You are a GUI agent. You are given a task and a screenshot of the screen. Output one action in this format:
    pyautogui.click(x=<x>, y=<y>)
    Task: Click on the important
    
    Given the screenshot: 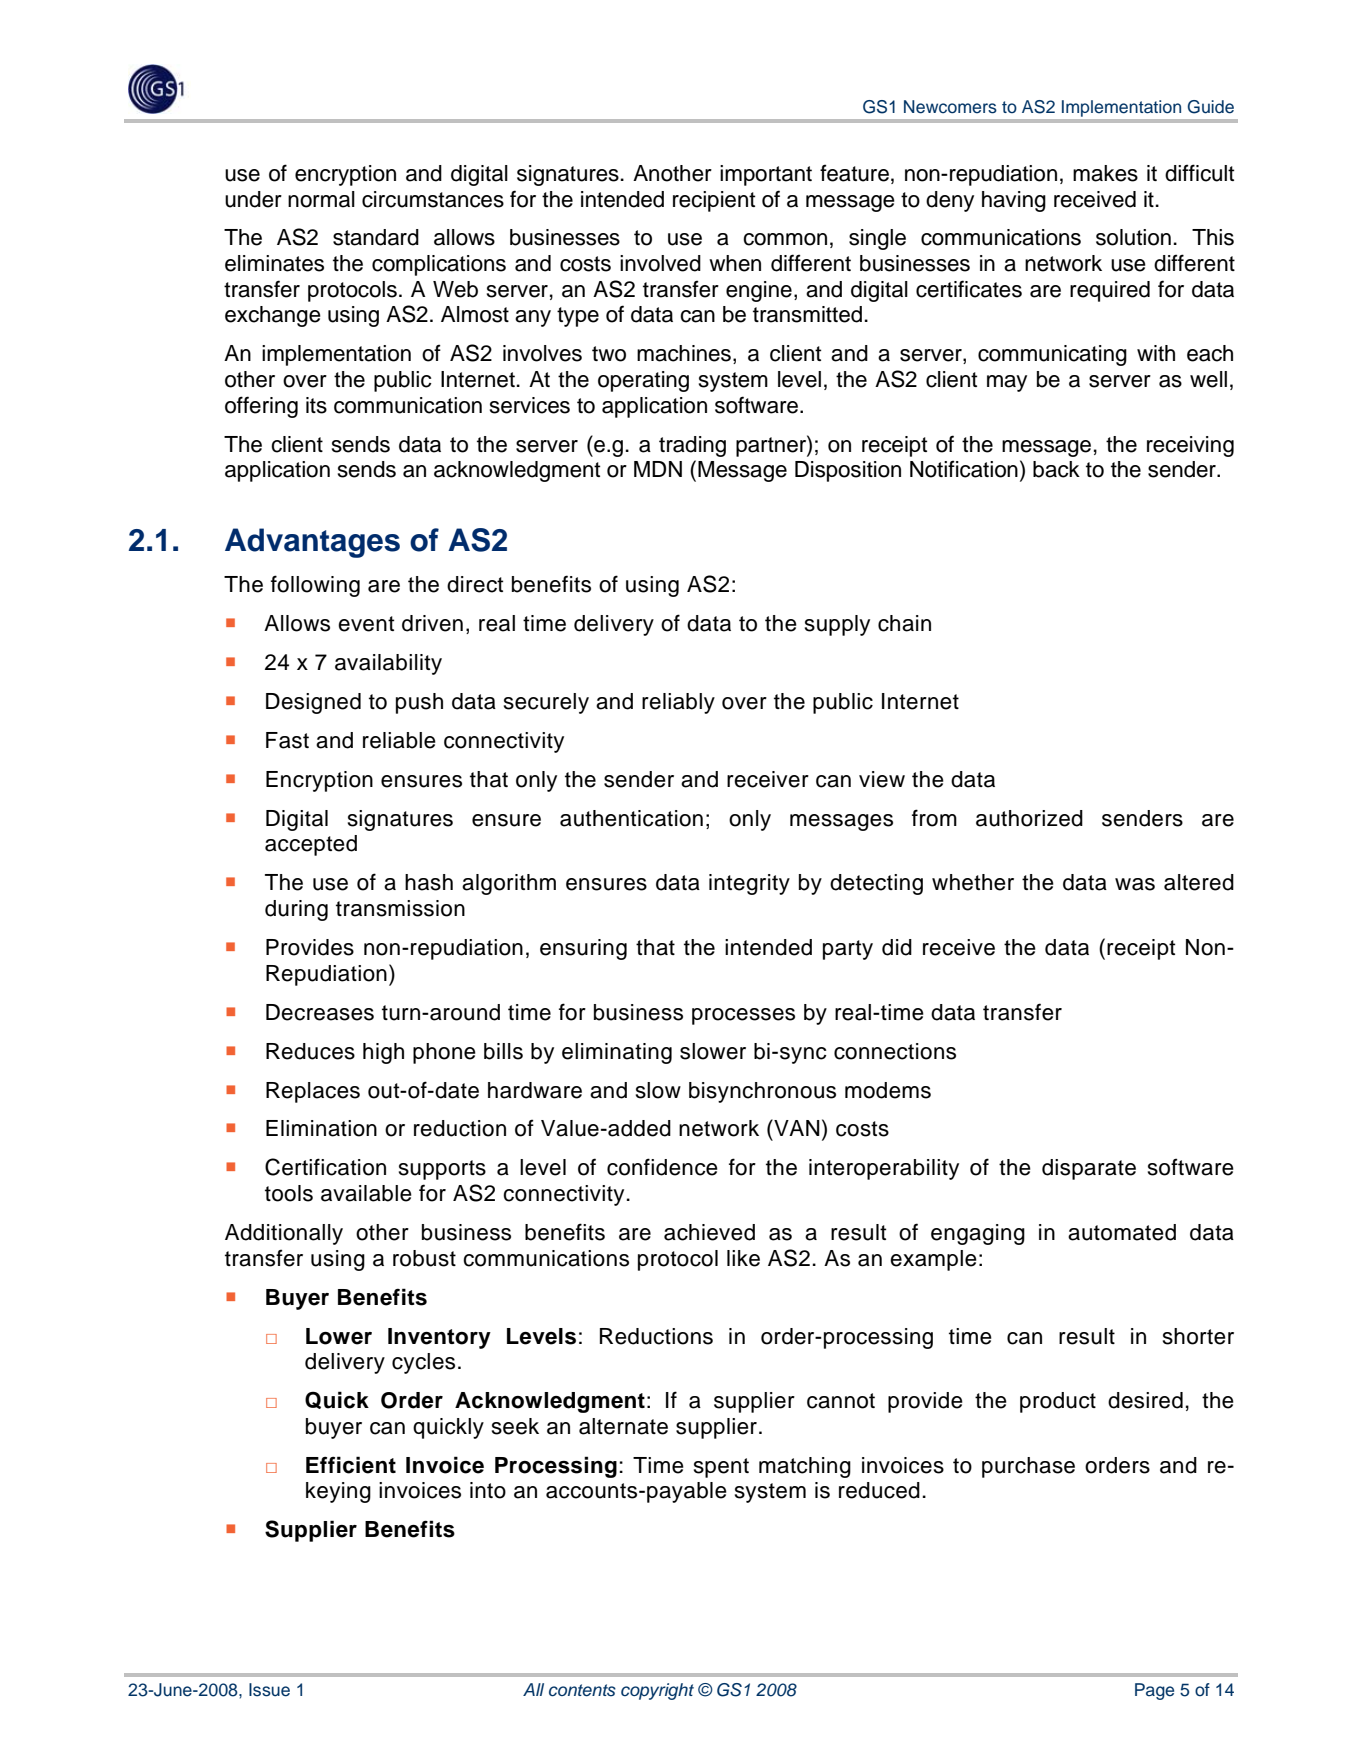 What is the action you would take?
    pyautogui.click(x=766, y=175)
